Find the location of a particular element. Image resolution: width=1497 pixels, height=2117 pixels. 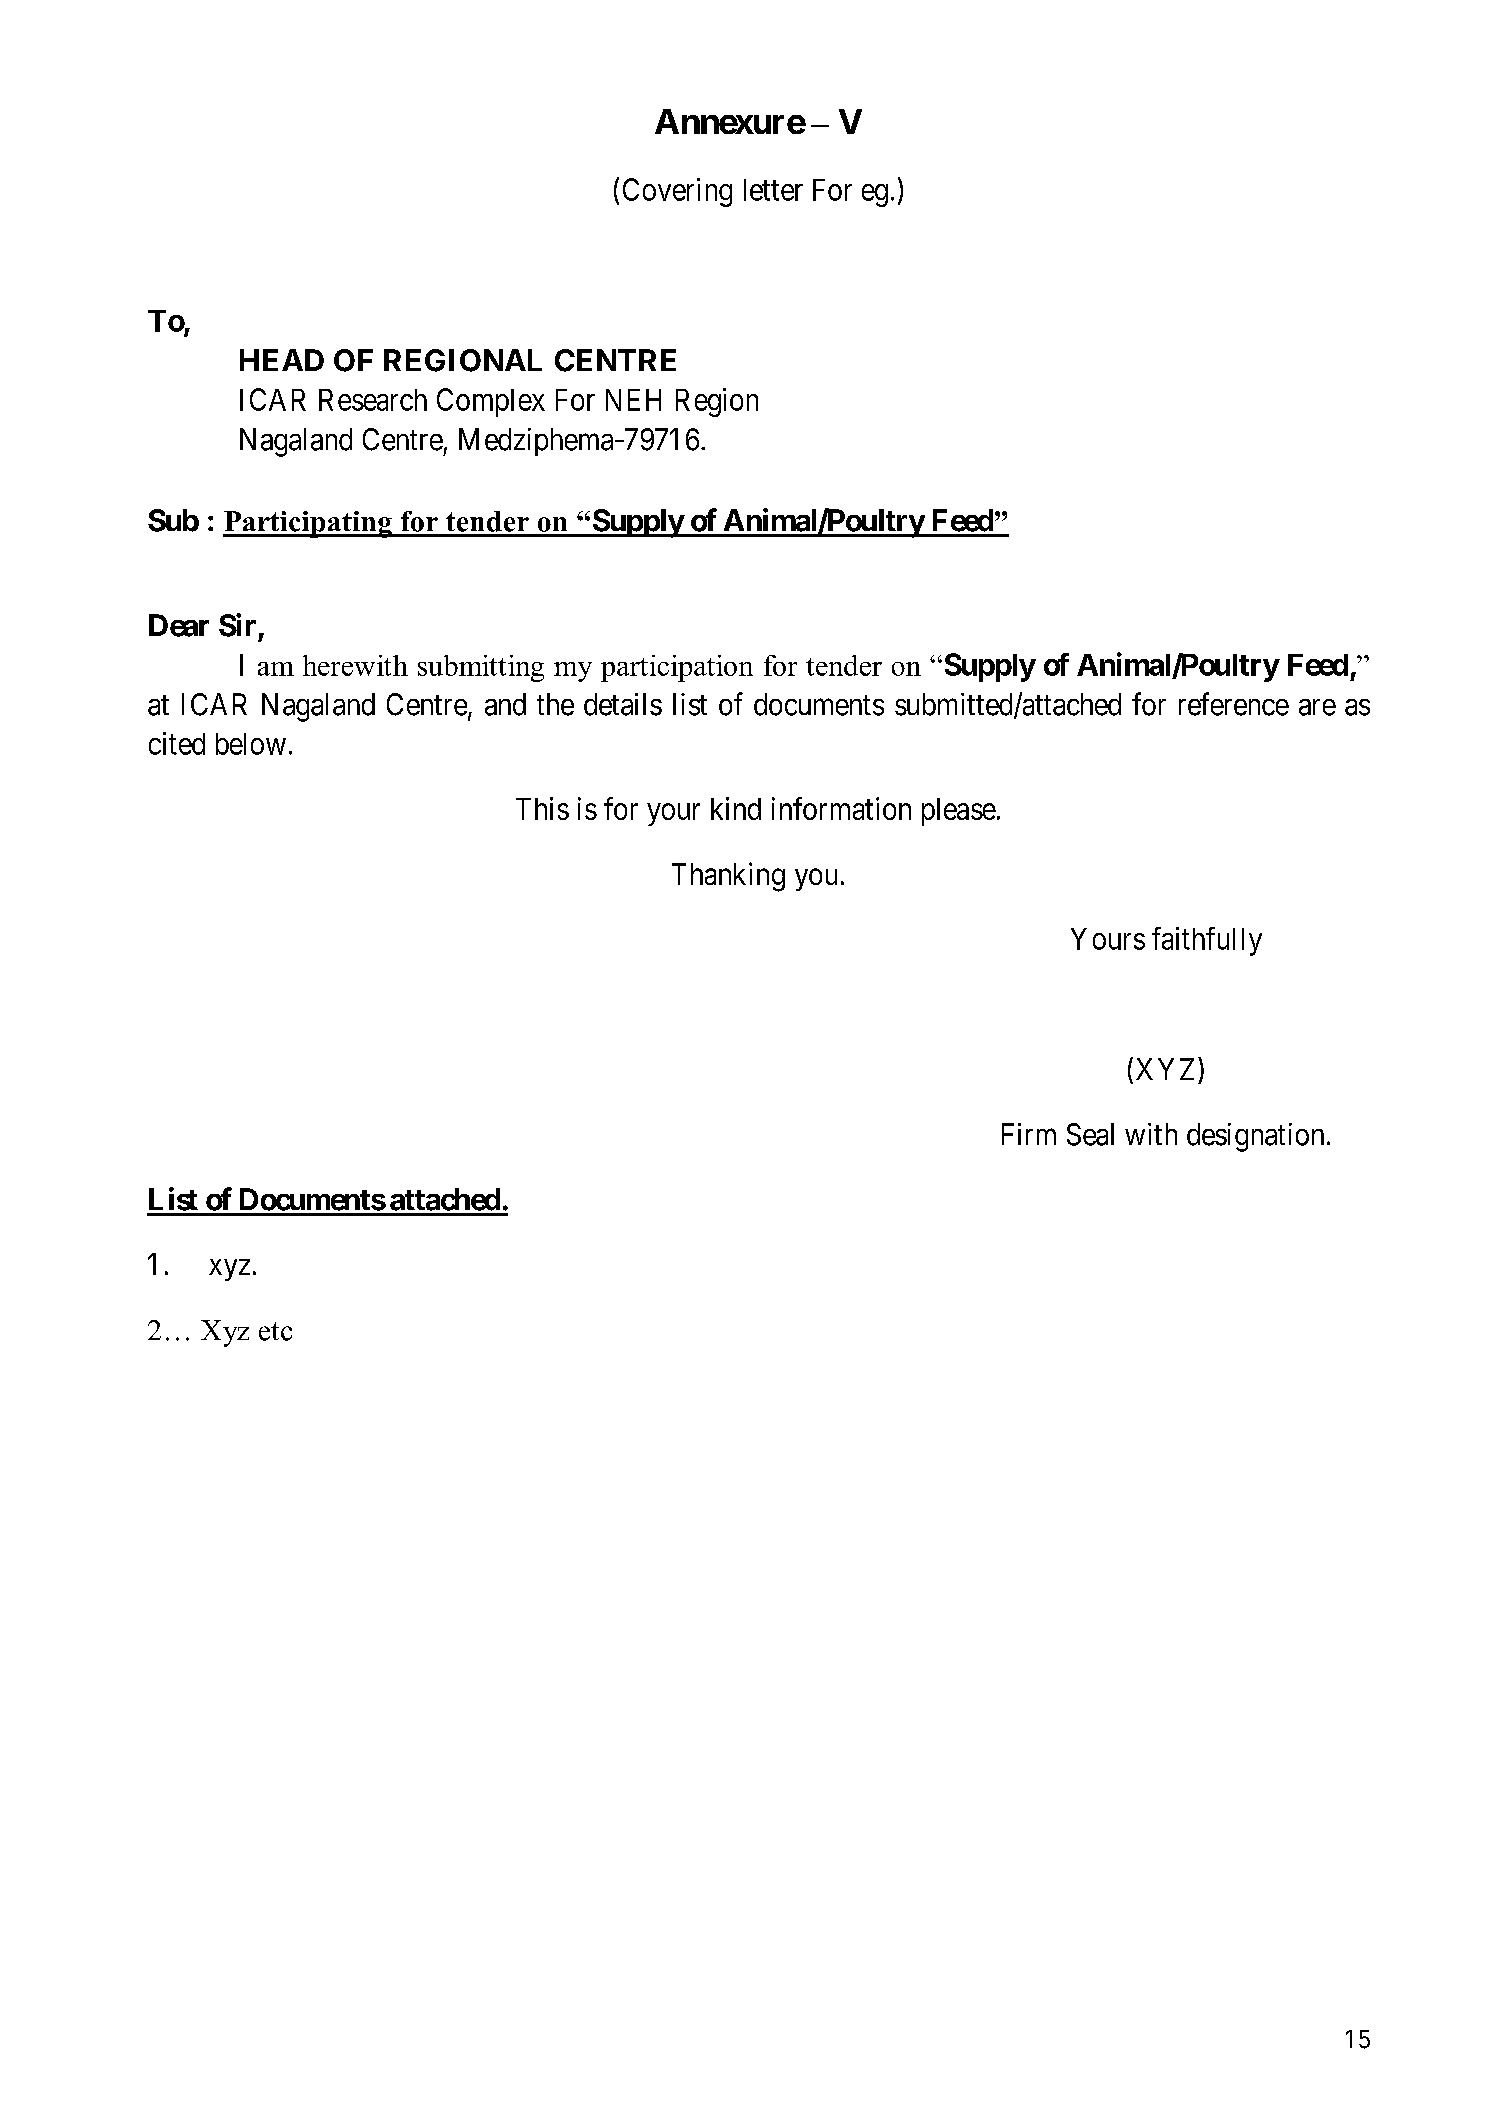

Firm is located at coordinates (1029, 1134).
